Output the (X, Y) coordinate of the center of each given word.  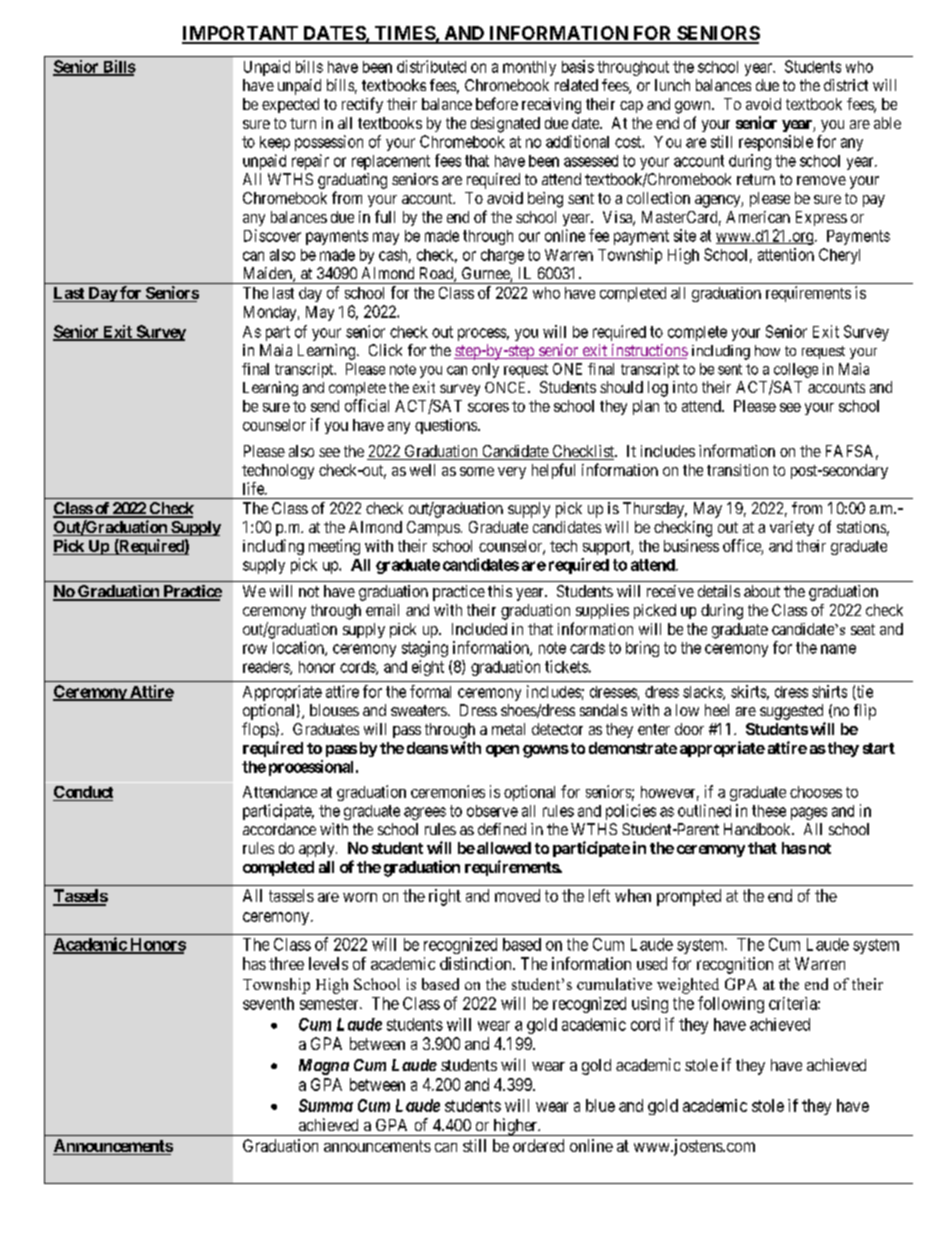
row (255, 649)
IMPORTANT (241, 34)
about (762, 591)
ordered (538, 1145)
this (500, 591)
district (846, 85)
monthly (529, 68)
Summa (326, 1105)
